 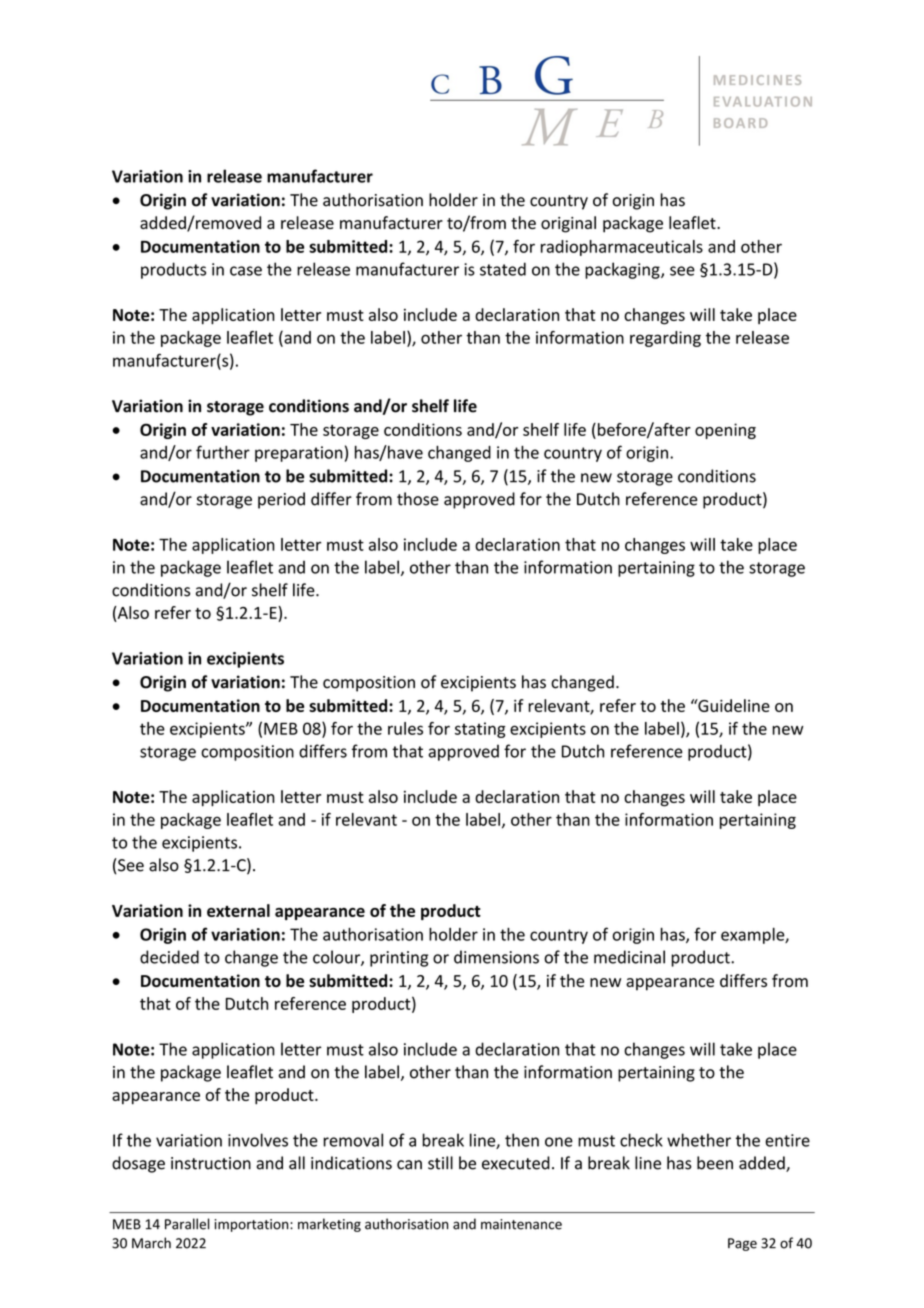 What do you see at coordinates (629, 957) in the document?
I see `medicinal` at bounding box center [629, 957].
